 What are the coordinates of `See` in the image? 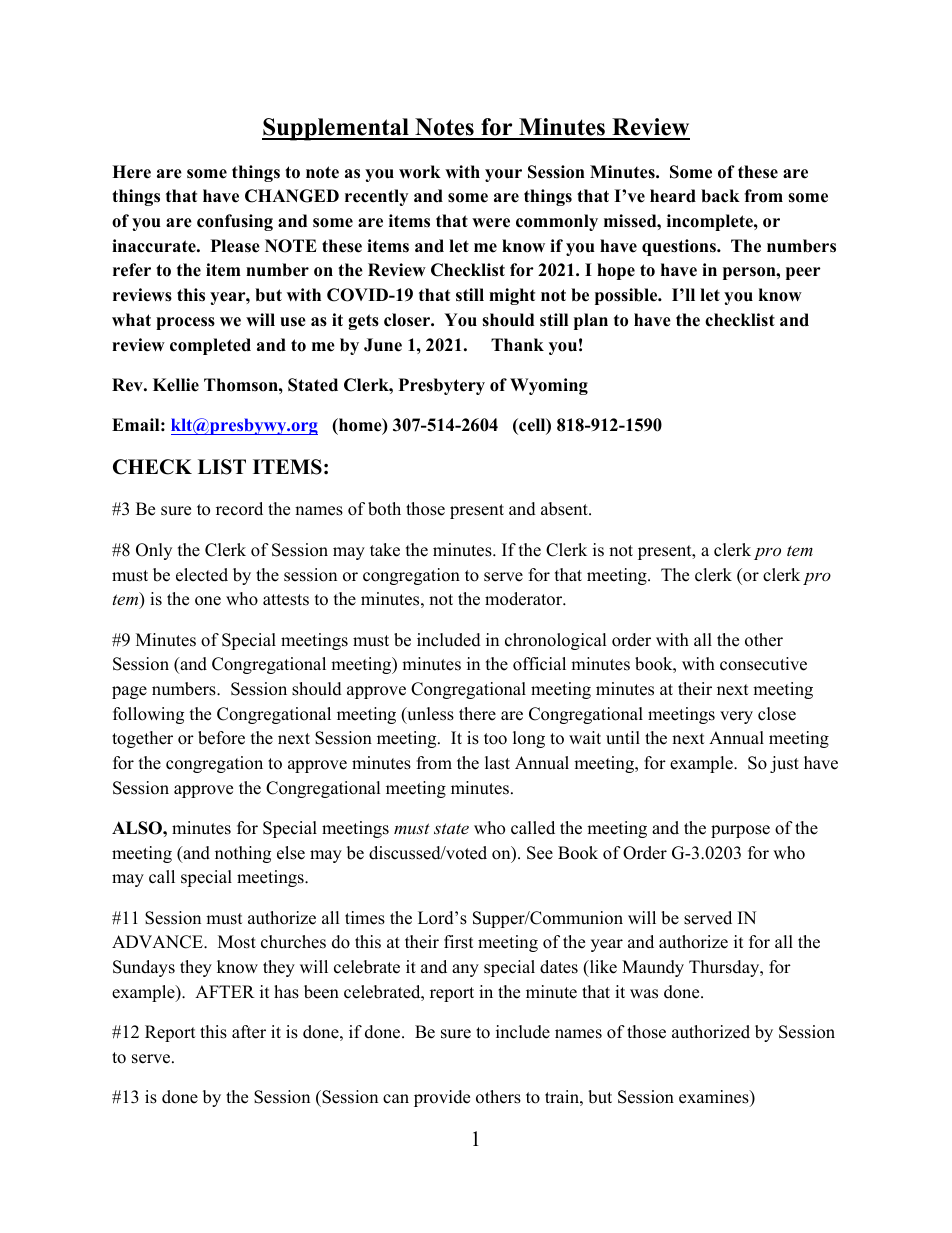 It's located at (540, 853).
